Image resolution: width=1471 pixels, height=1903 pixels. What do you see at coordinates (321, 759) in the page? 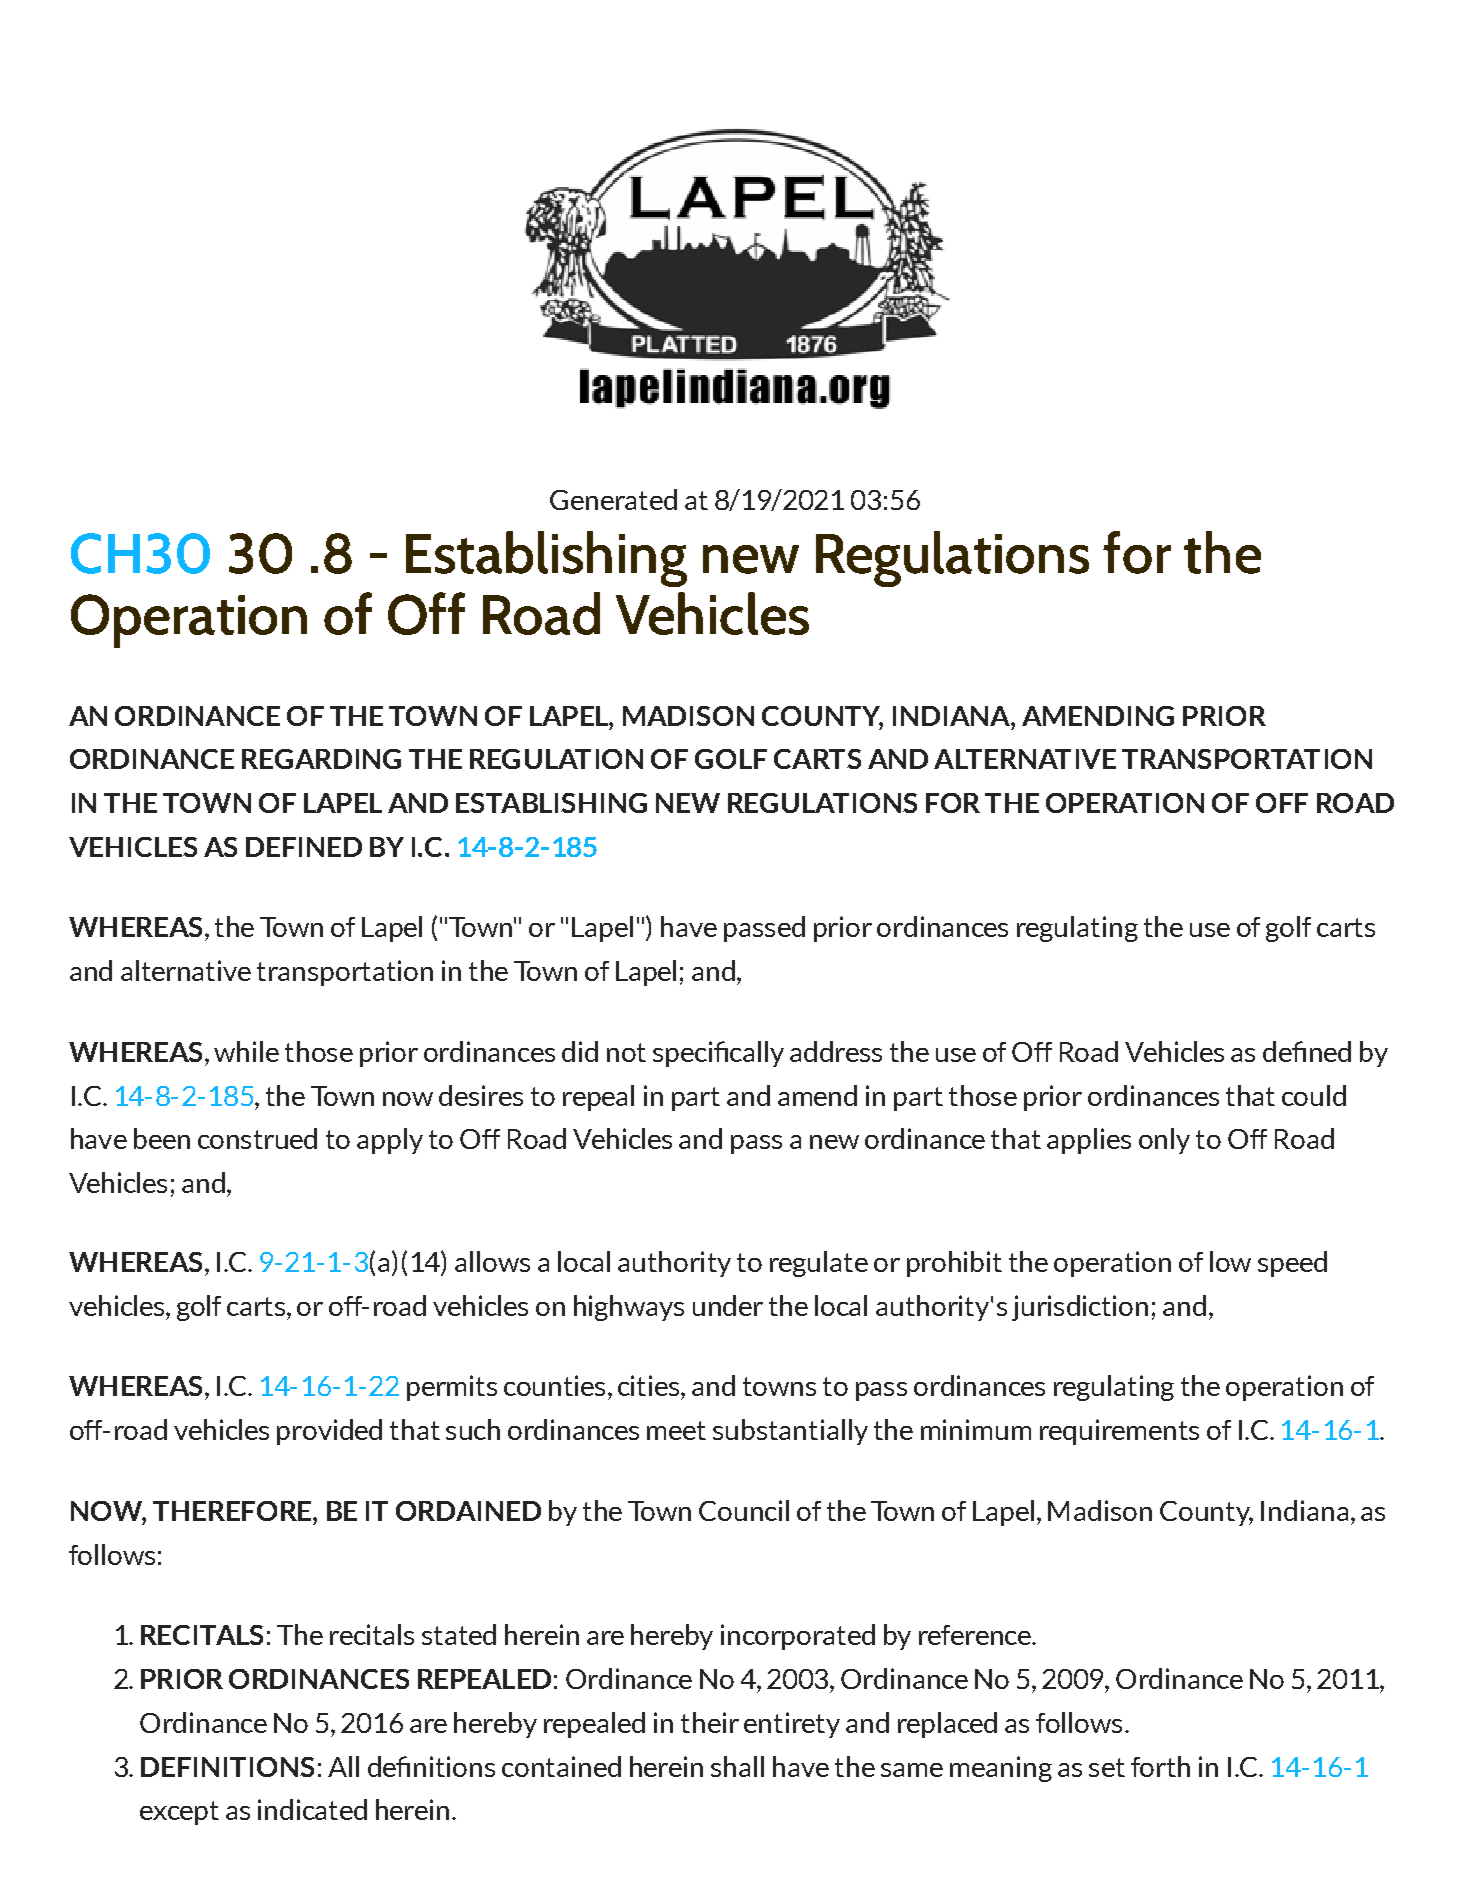
I see `REGARDING` at bounding box center [321, 759].
